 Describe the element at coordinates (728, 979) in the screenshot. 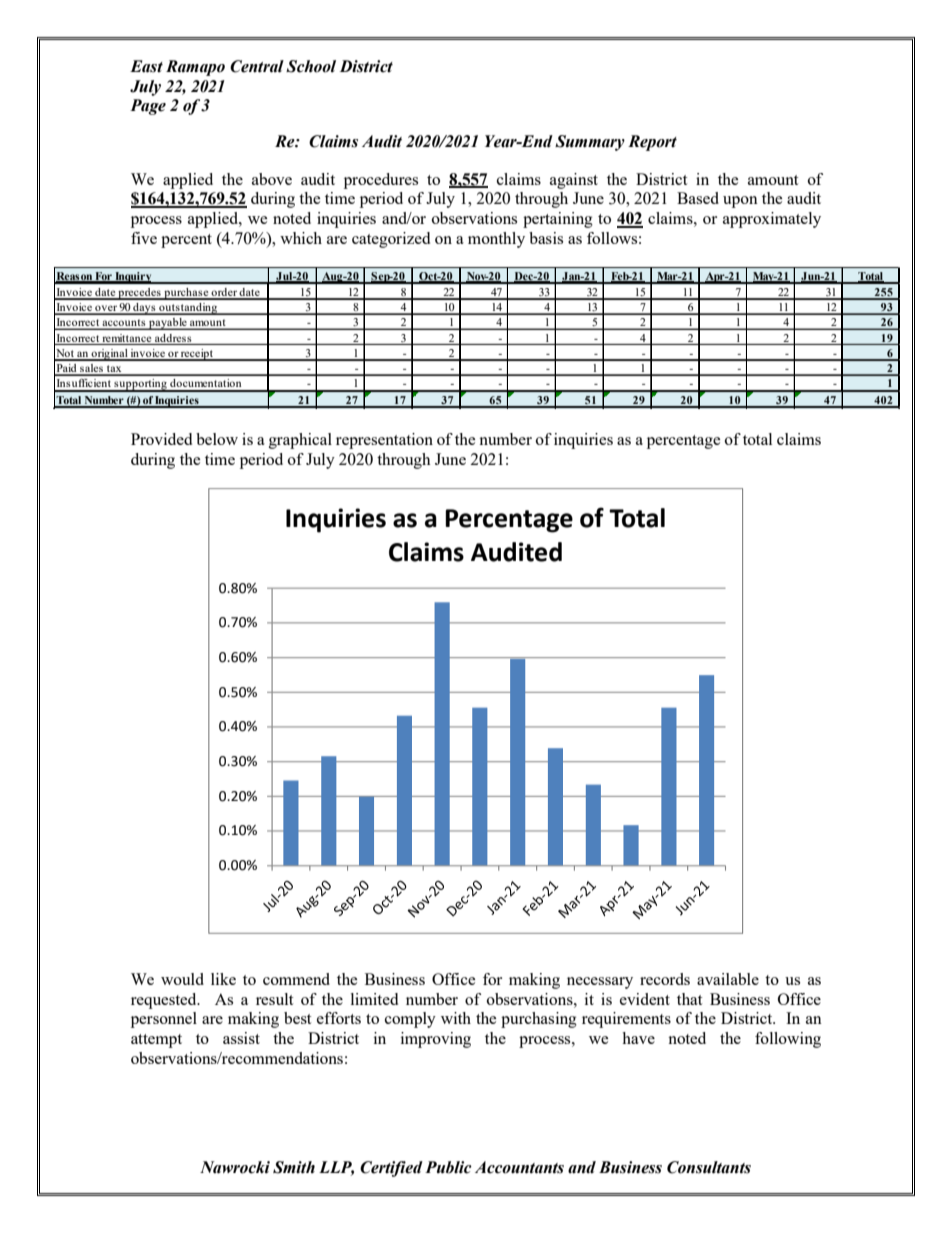

I see `available` at that location.
